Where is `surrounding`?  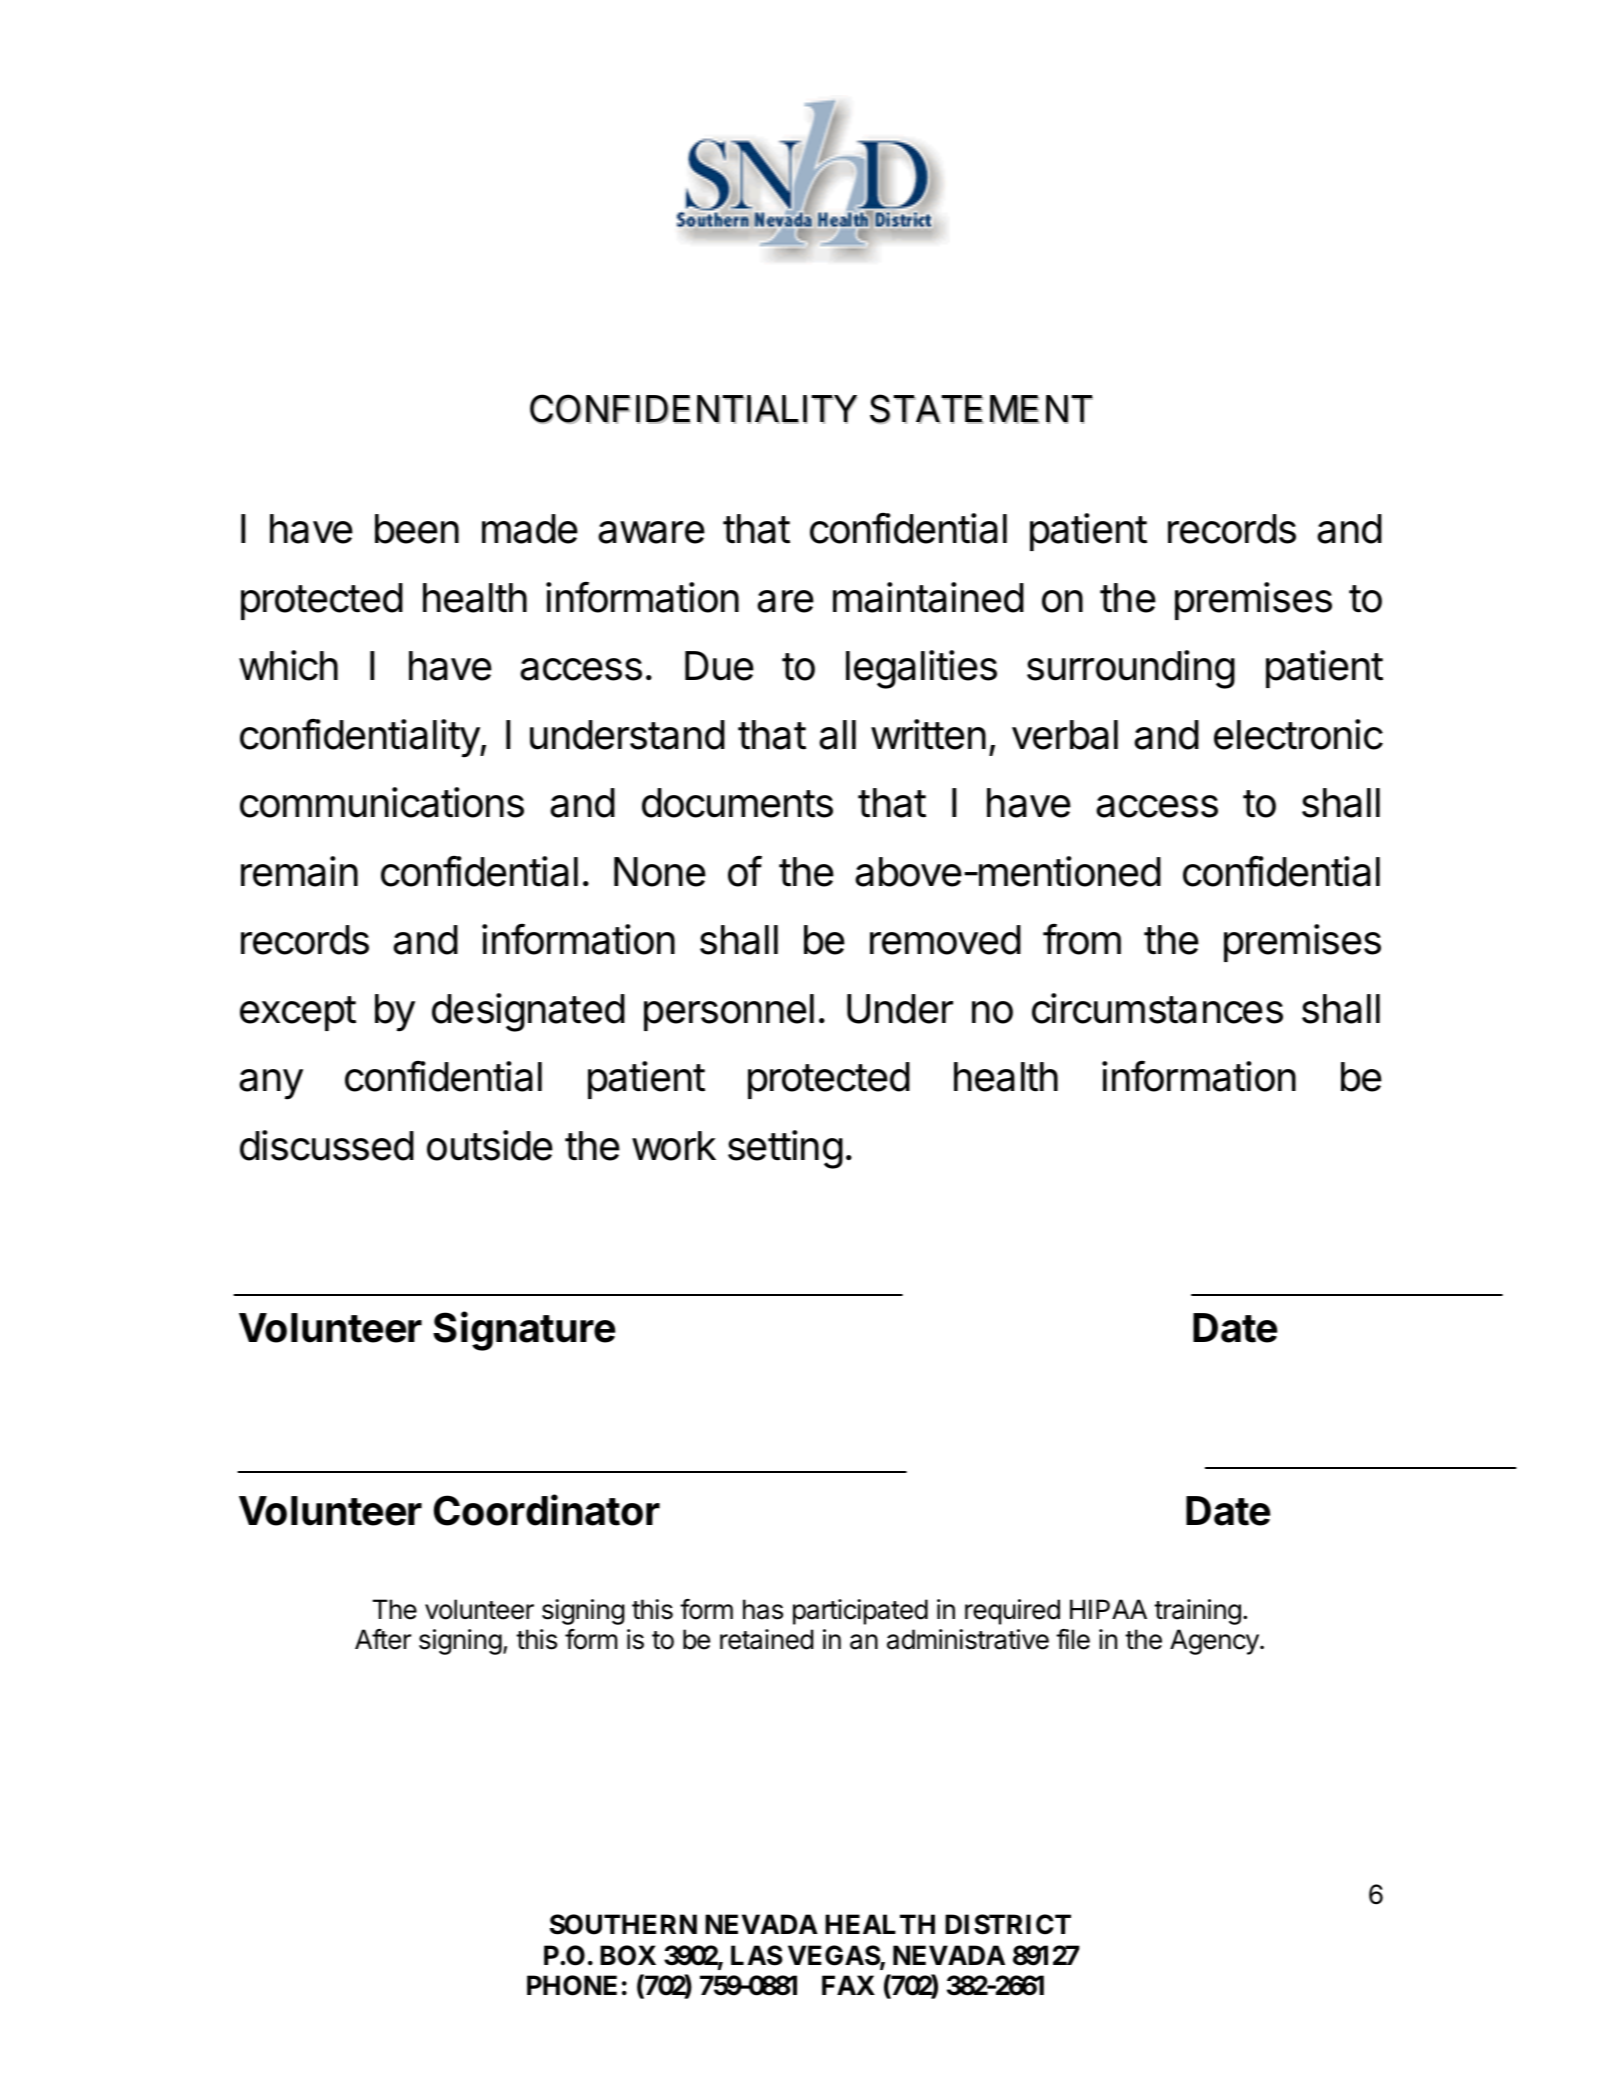 surrounding is located at coordinates (1131, 669).
